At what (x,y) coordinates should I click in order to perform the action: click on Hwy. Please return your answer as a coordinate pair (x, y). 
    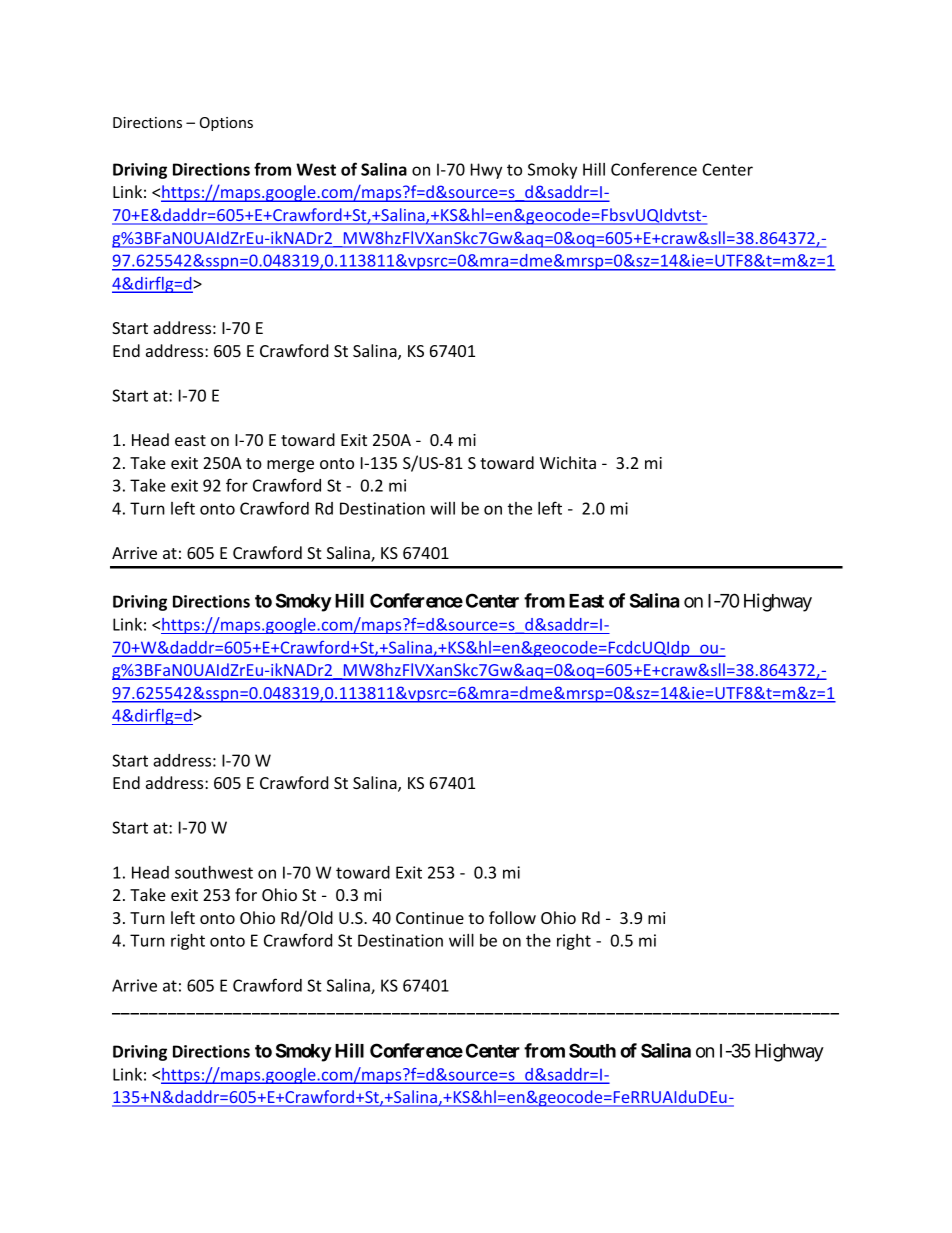
    Looking at the image, I should click on (486, 171).
